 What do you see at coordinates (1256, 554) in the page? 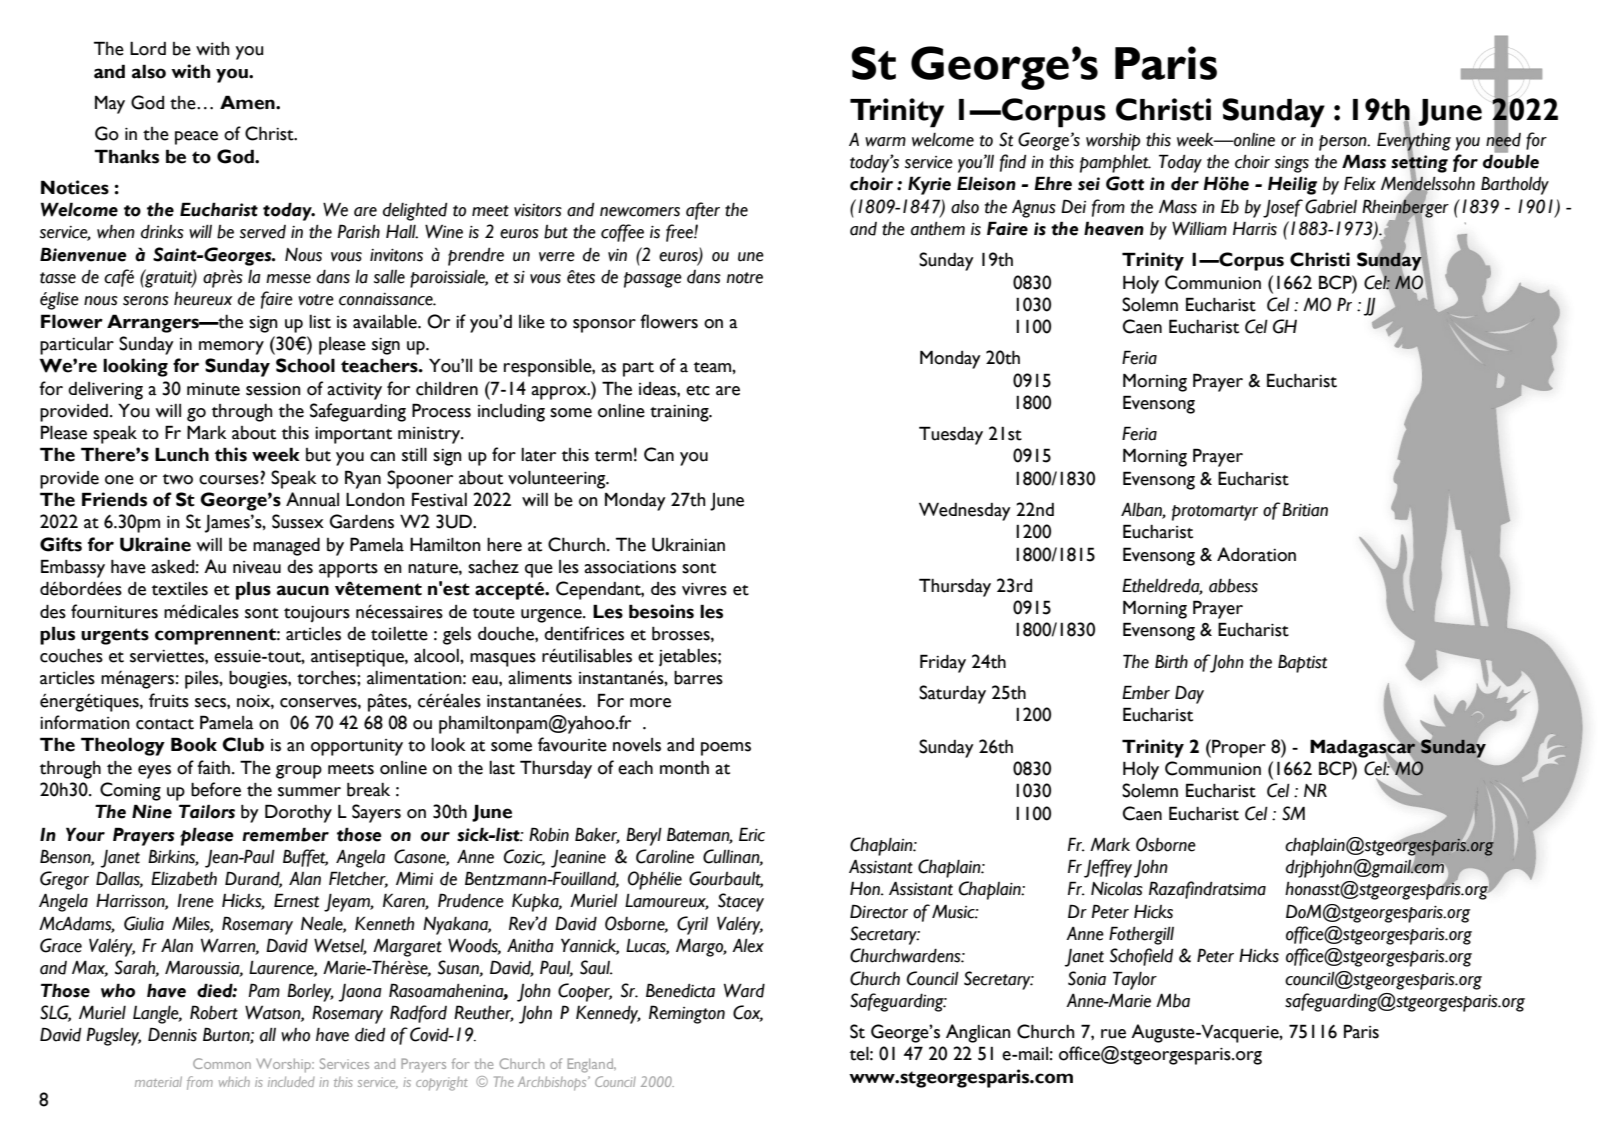
I see `Adoration` at bounding box center [1256, 554].
